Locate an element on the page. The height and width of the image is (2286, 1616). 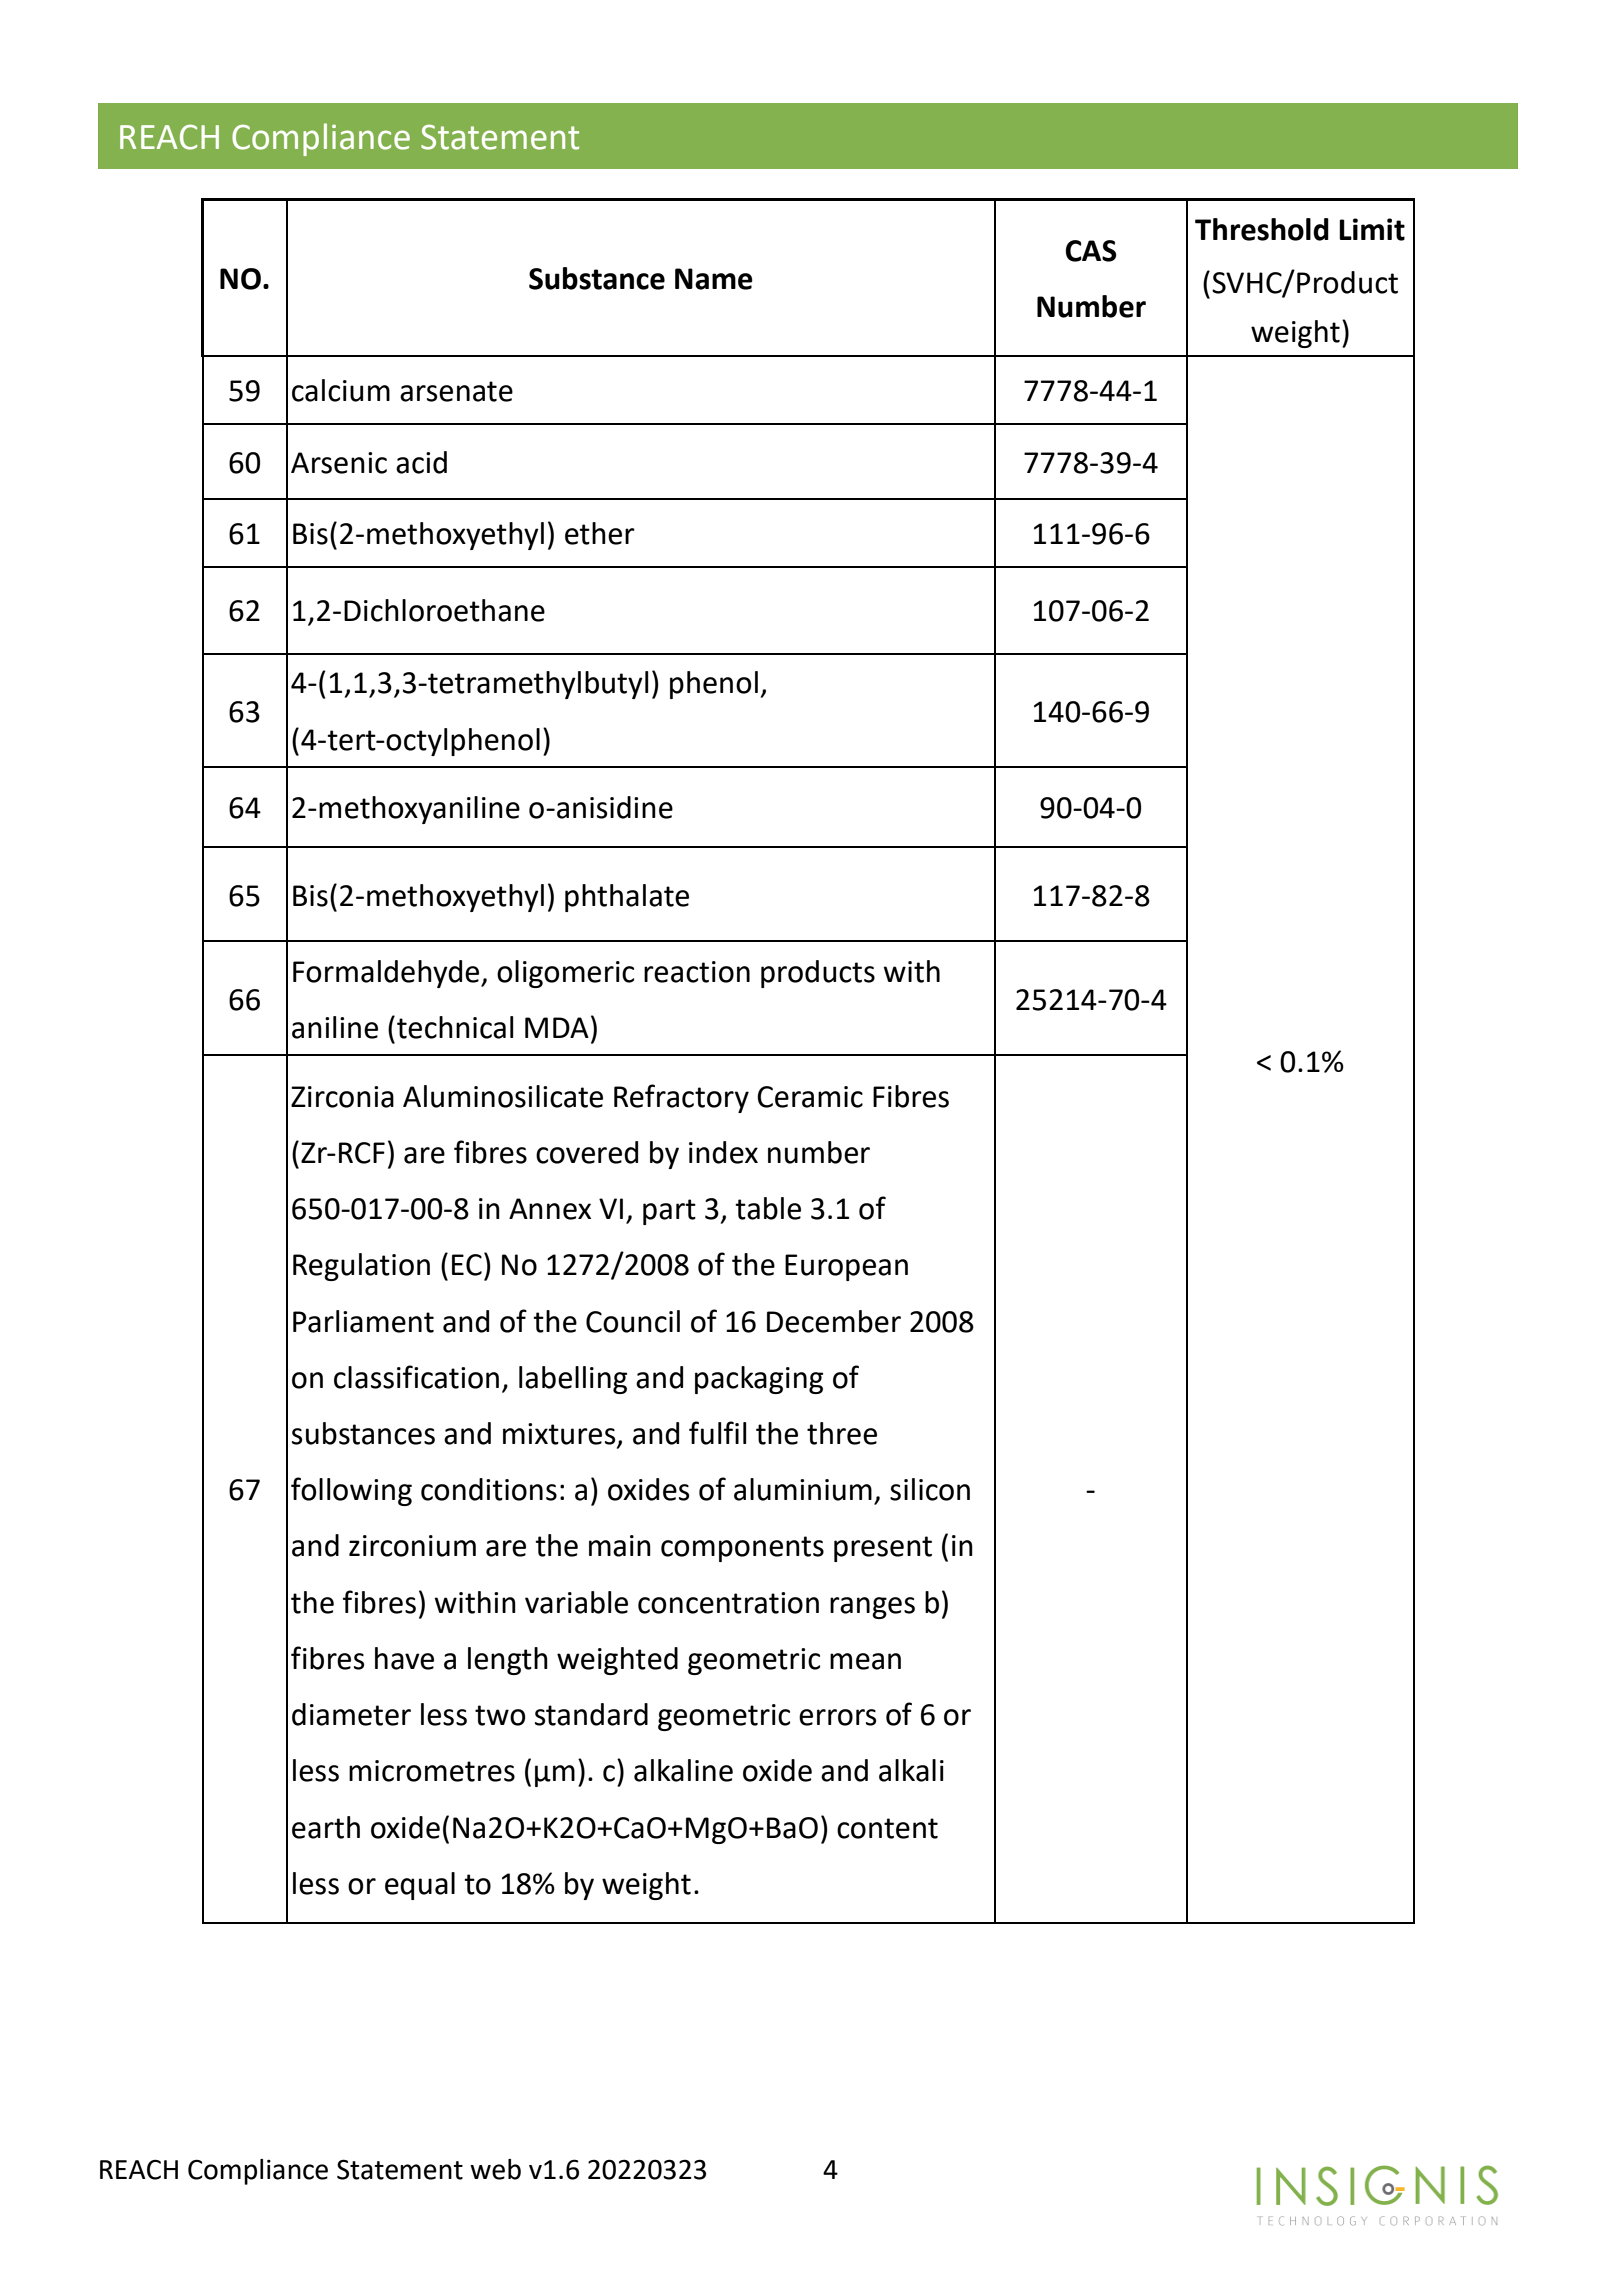
web is located at coordinates (495, 2169).
